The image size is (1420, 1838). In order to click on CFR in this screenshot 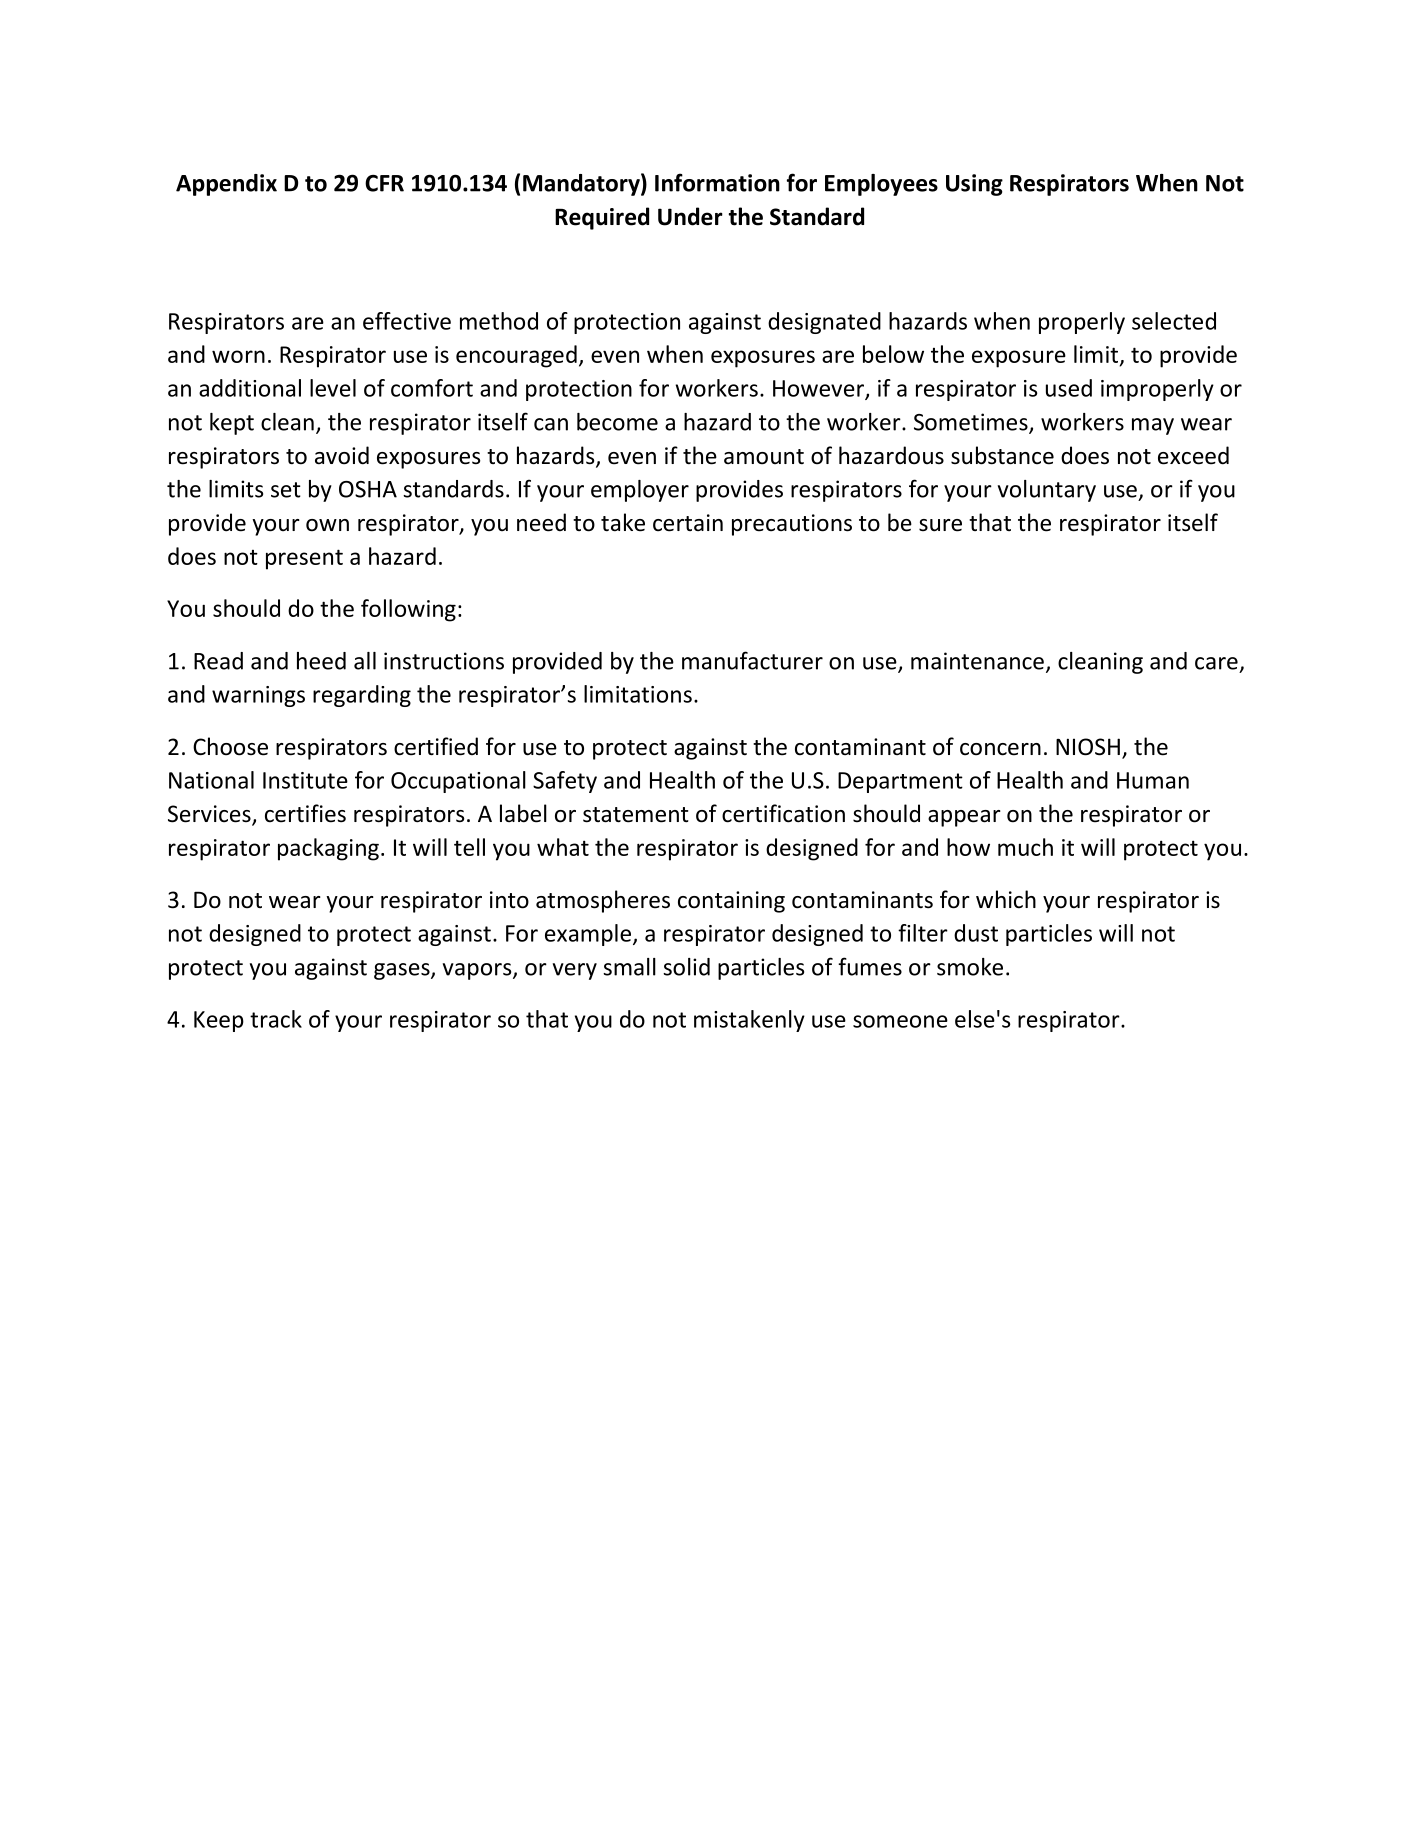, I will do `click(384, 183)`.
